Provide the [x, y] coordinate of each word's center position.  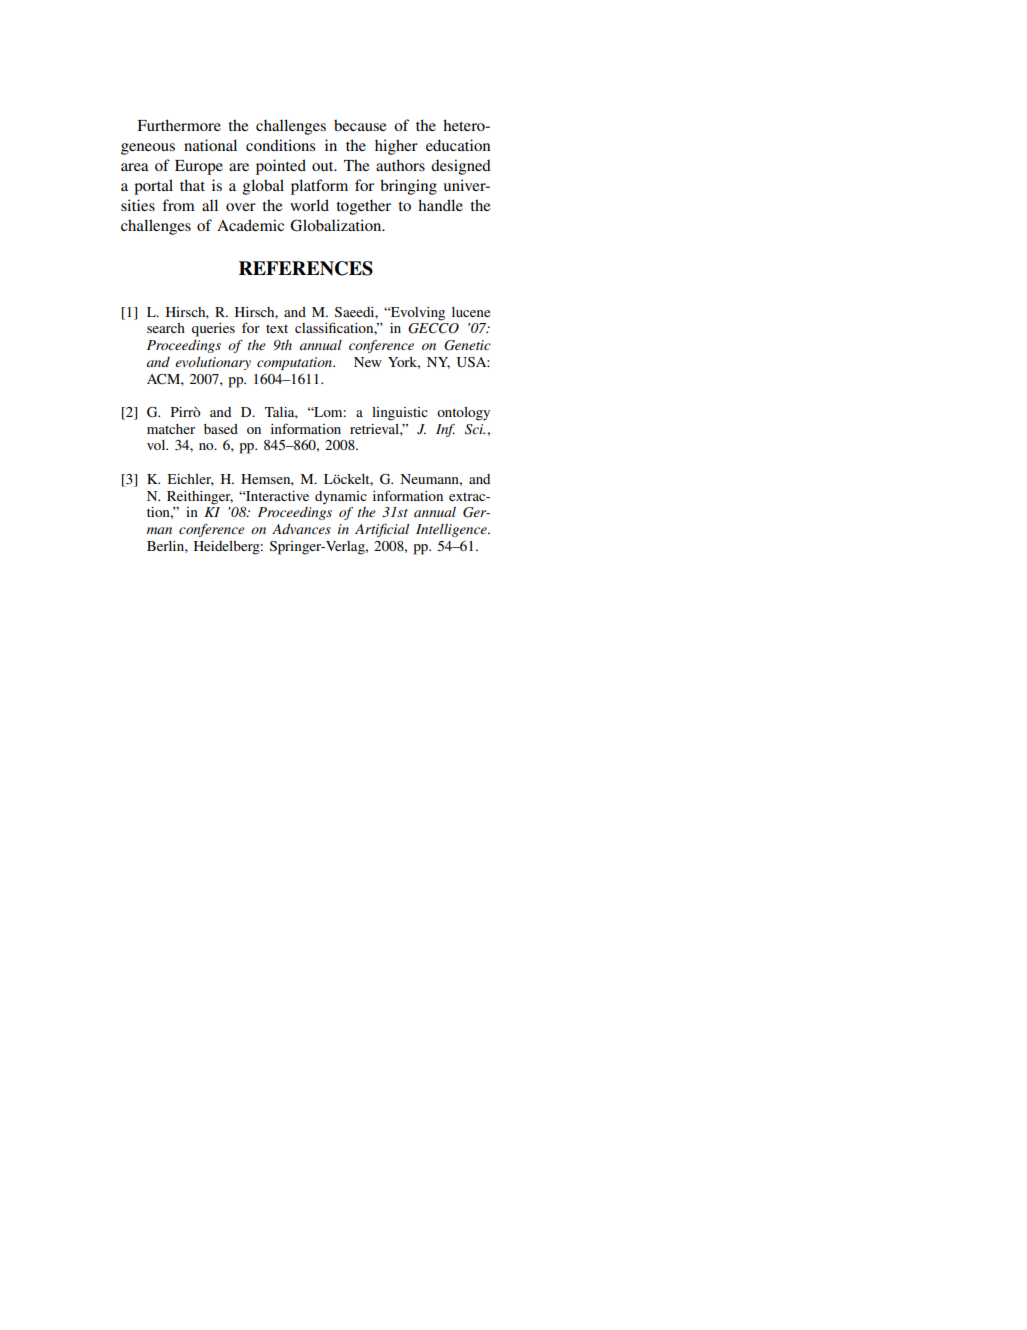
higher [396, 147]
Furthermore [179, 125]
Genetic [467, 345]
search [166, 328]
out [324, 166]
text [277, 329]
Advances [301, 529]
